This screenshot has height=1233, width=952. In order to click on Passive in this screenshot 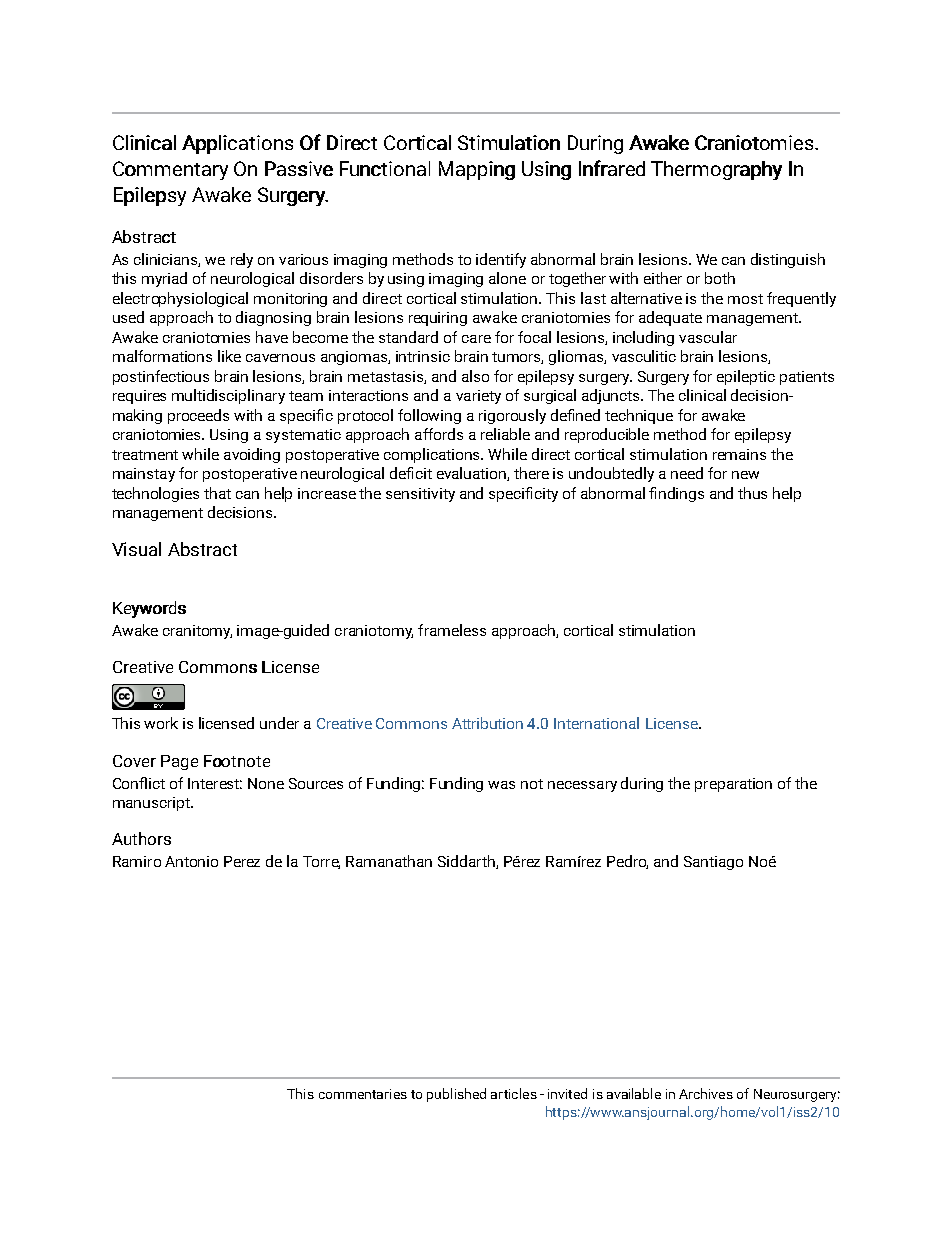, I will do `click(299, 168)`.
